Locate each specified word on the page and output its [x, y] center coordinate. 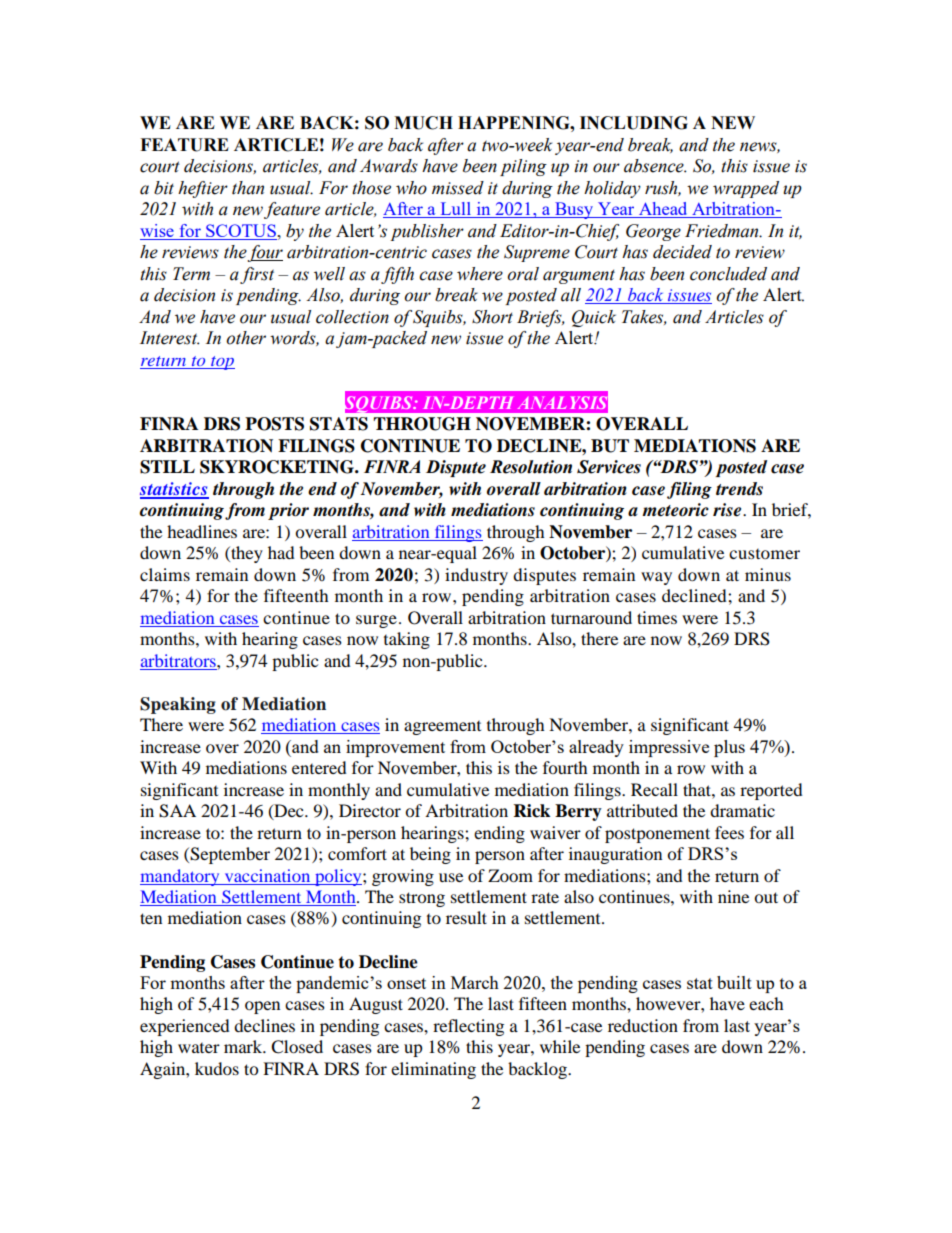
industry [476, 576]
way [656, 578]
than [248, 188]
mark [244, 1046]
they [246, 554]
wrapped [746, 189]
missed [458, 188]
